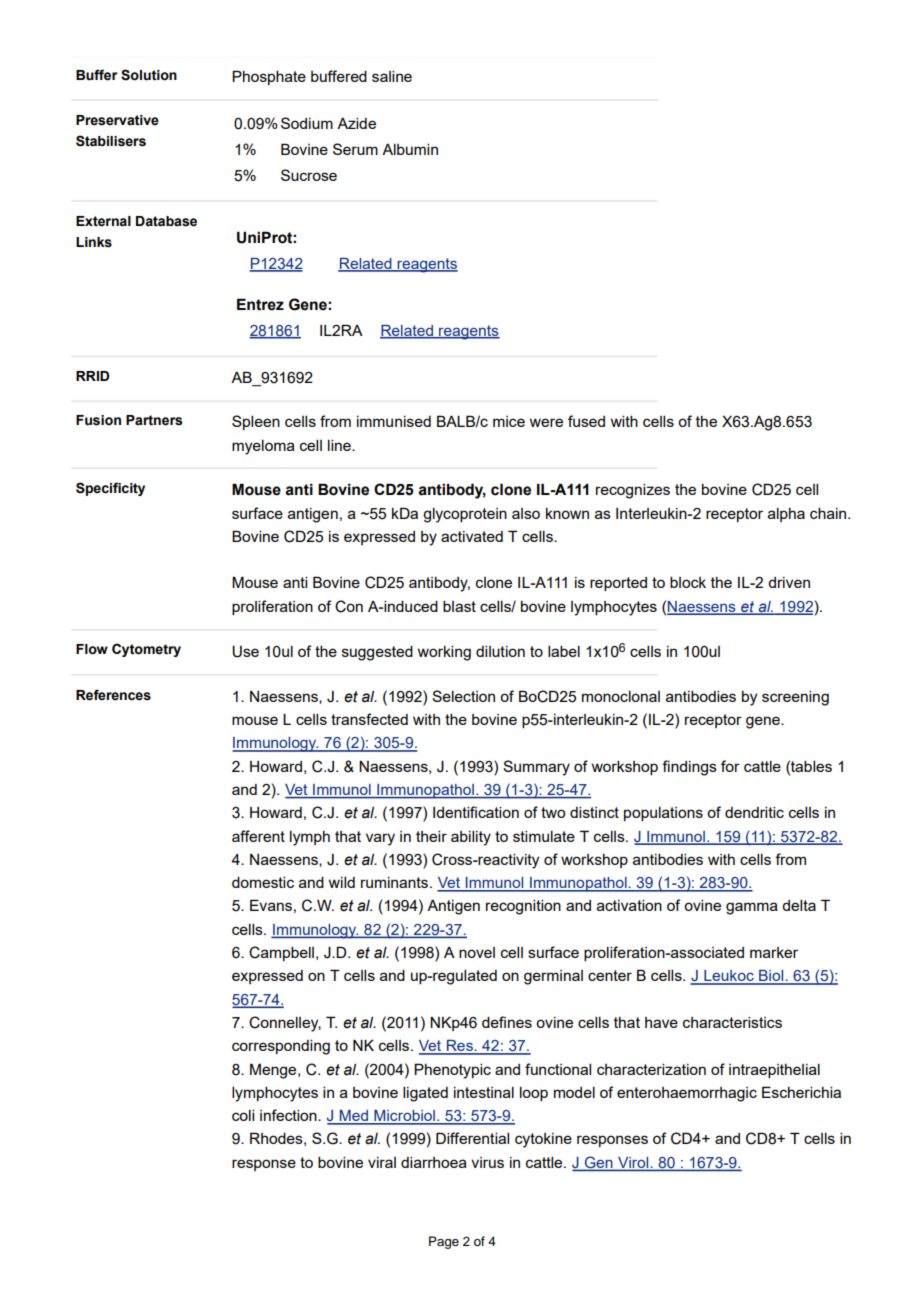 Image resolution: width=924 pixels, height=1308 pixels. I want to click on Identification, so click(476, 812).
